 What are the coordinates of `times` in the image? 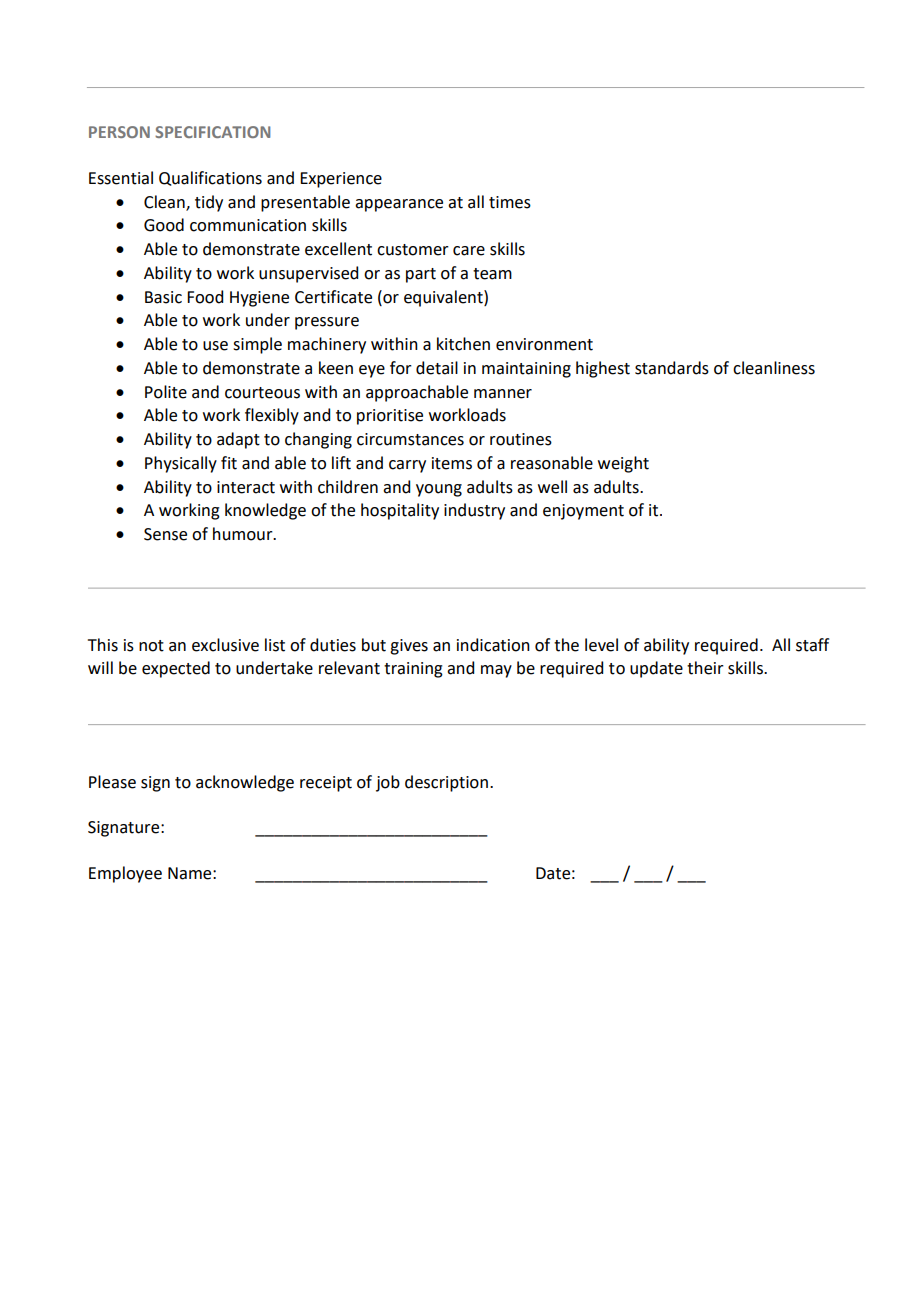 It's located at (510, 202).
